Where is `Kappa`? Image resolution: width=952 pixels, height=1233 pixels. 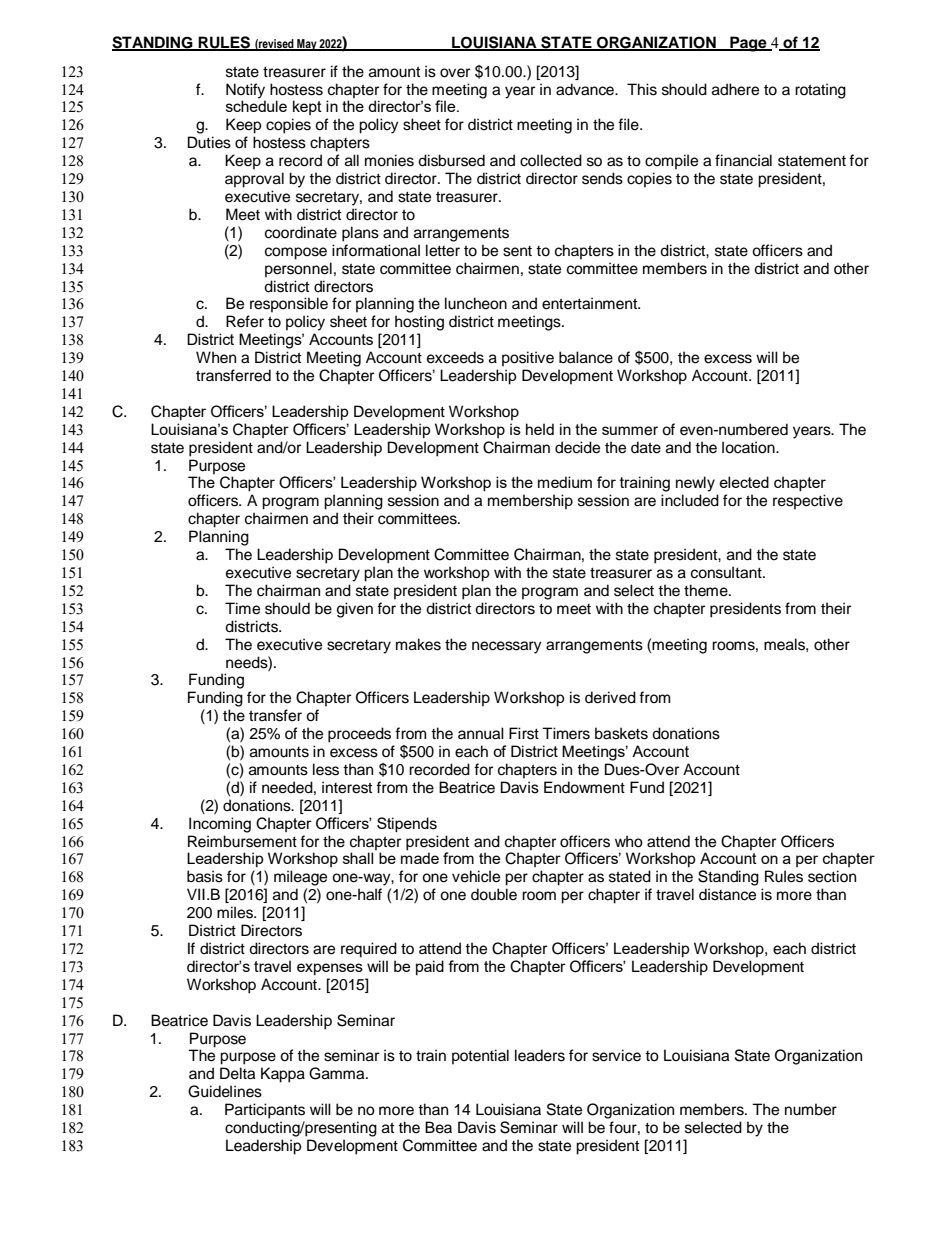
Kappa is located at coordinates (283, 1075).
